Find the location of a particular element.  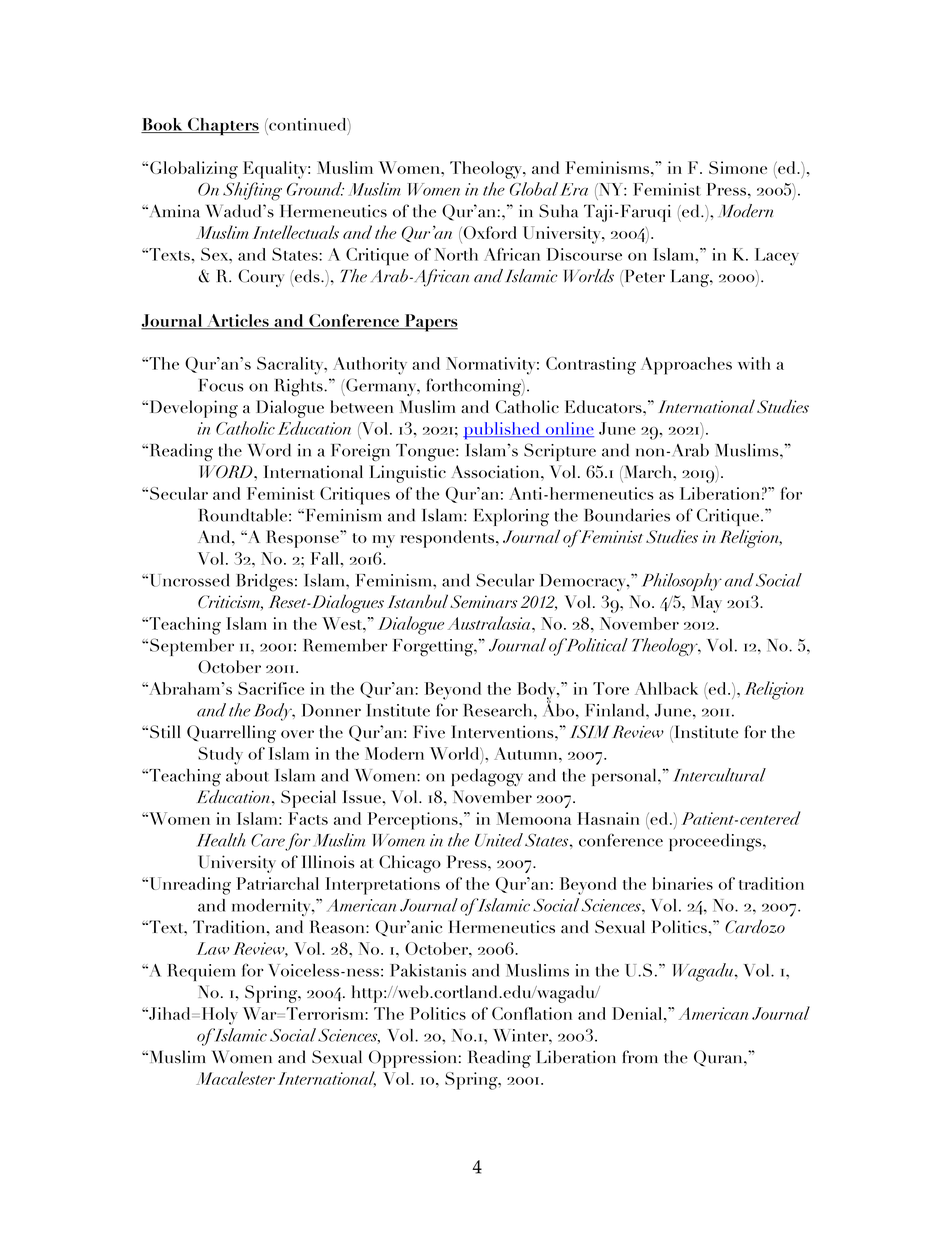

Chapters is located at coordinates (222, 127).
